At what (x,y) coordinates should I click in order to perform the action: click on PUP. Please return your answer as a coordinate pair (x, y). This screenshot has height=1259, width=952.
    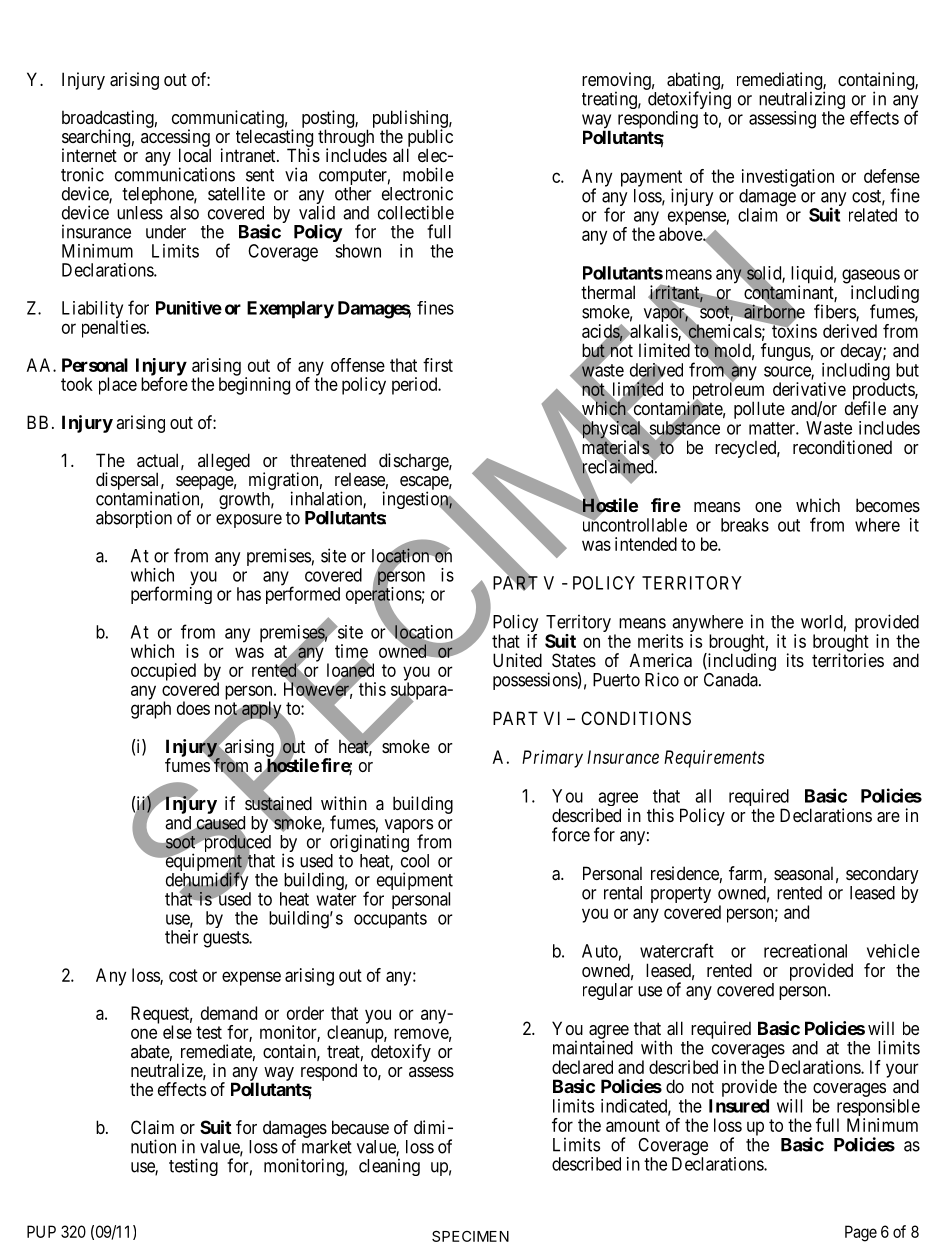
    Looking at the image, I should click on (41, 1231).
